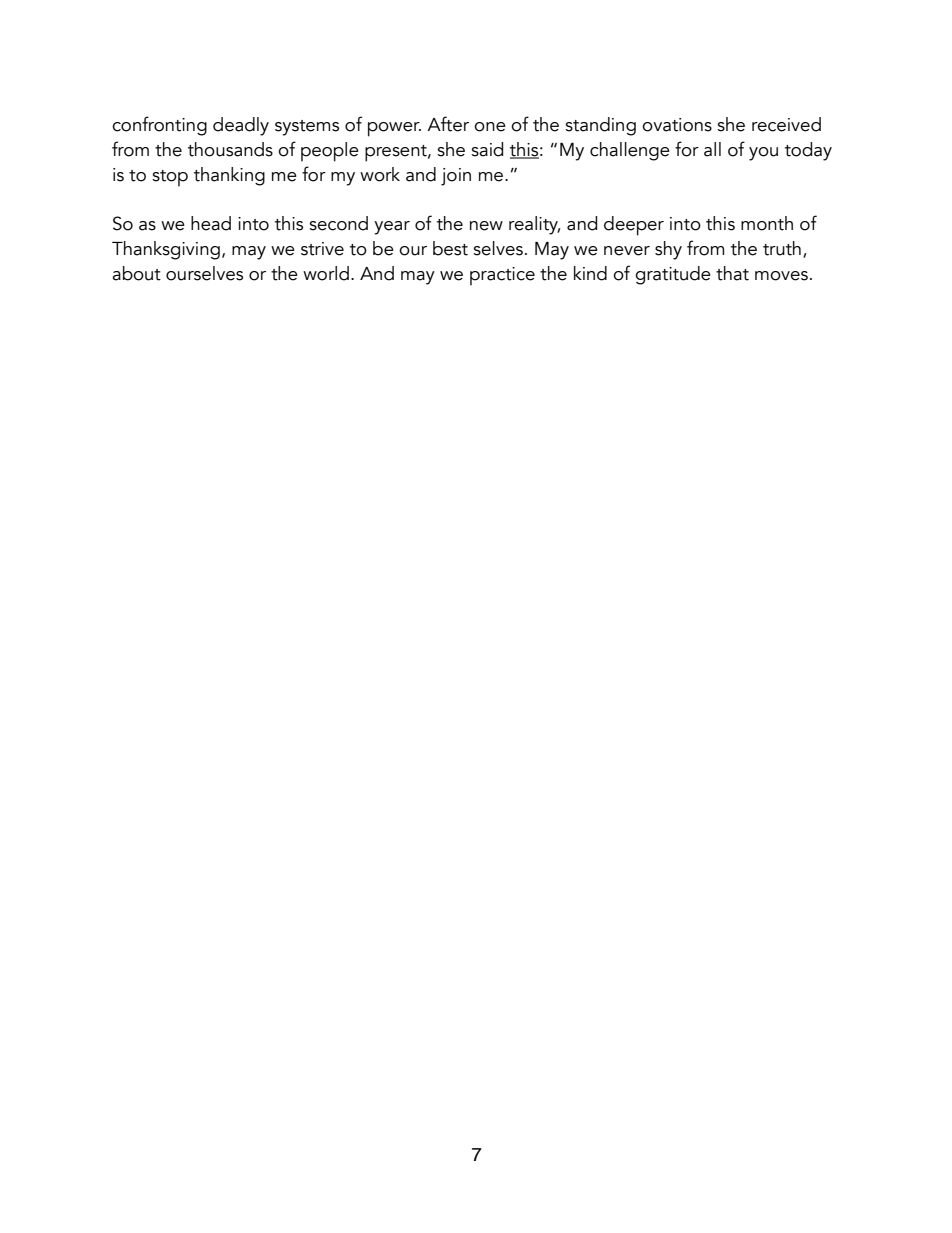 The height and width of the screenshot is (1233, 952). Describe the element at coordinates (782, 248) in the screenshot. I see `truth` at that location.
